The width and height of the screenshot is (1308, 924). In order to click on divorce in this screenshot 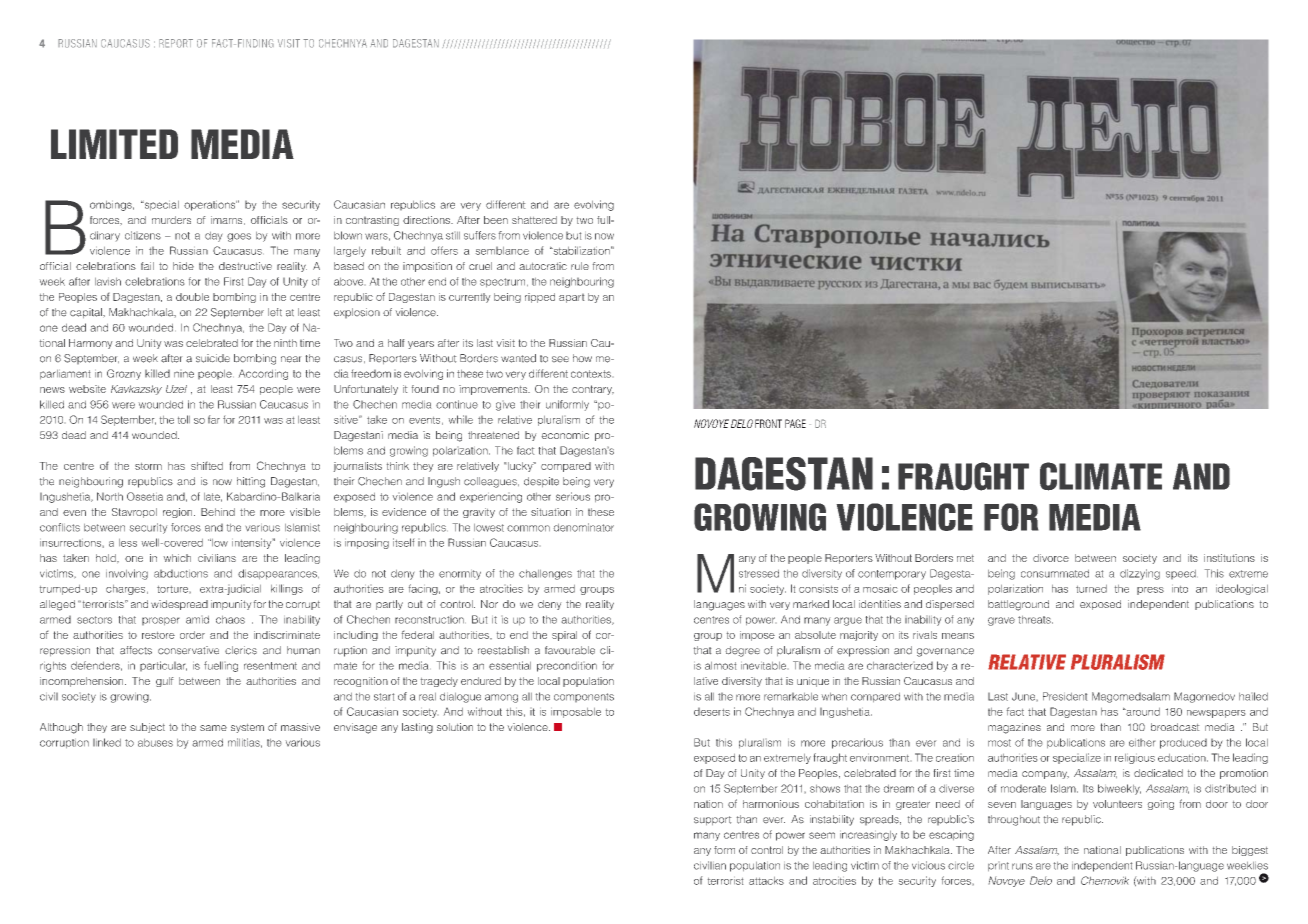, I will do `click(1051, 558)`.
